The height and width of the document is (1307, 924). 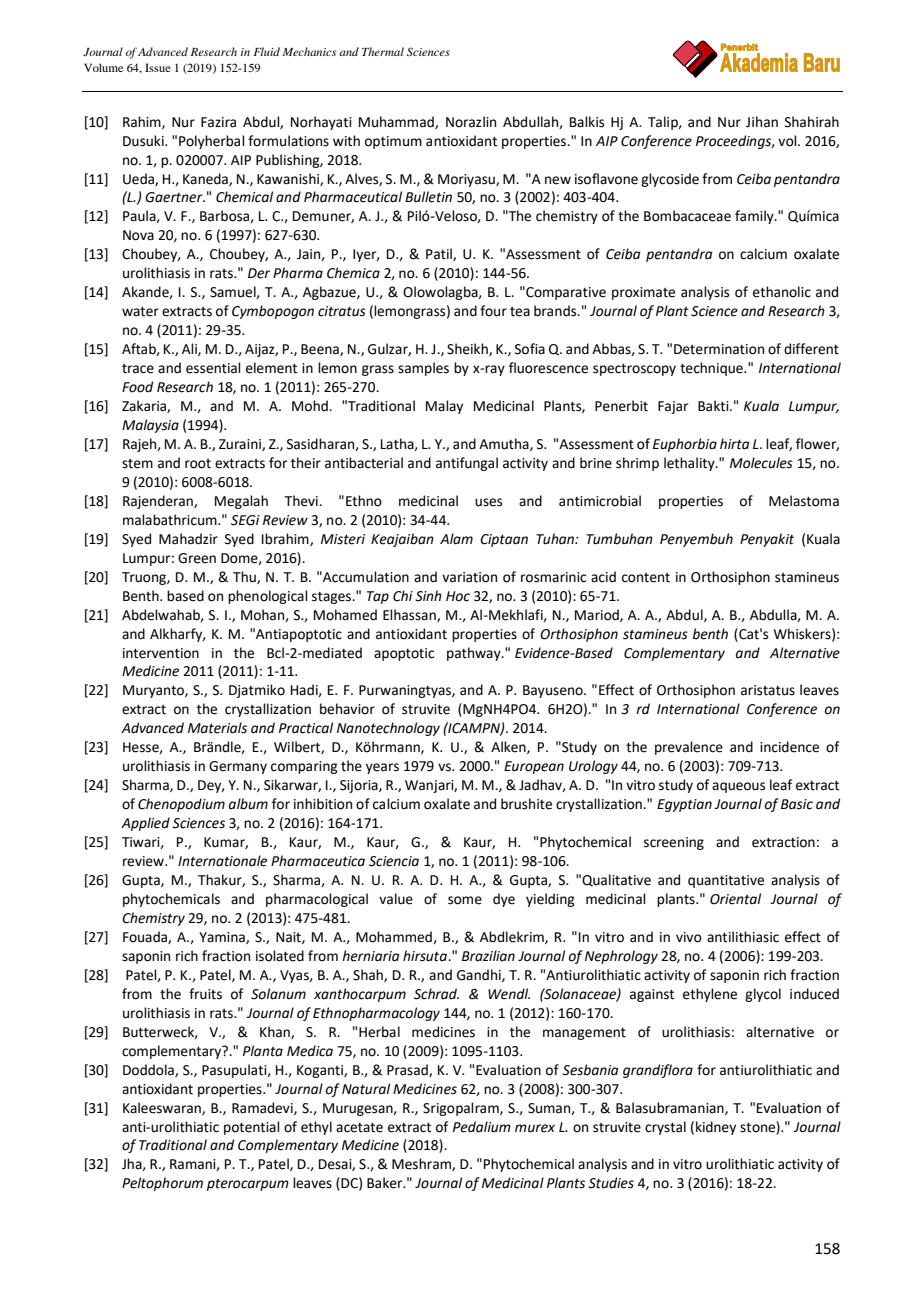 What do you see at coordinates (161, 653) in the document?
I see `intervention` at bounding box center [161, 653].
